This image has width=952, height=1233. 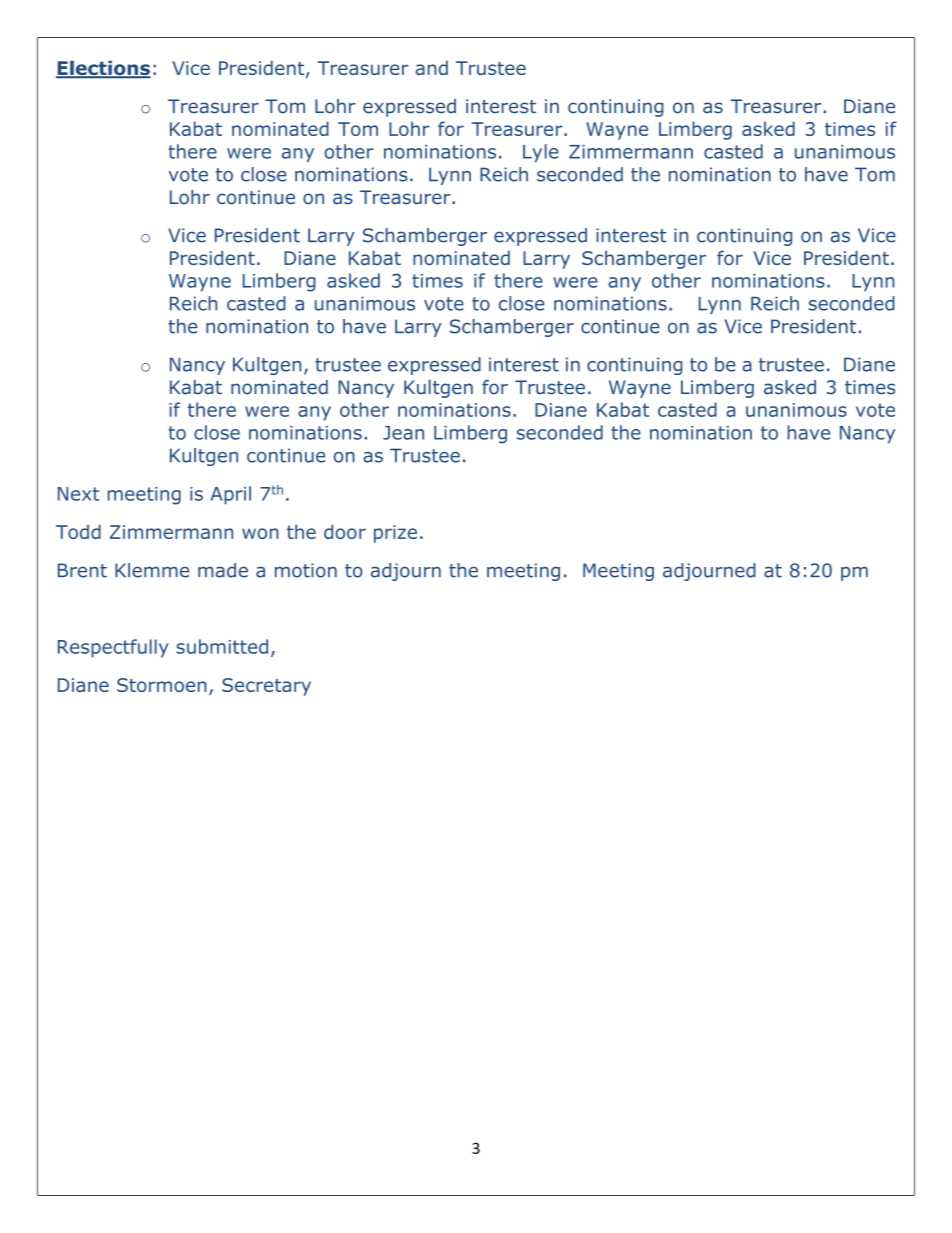 I want to click on prize, so click(x=395, y=534).
